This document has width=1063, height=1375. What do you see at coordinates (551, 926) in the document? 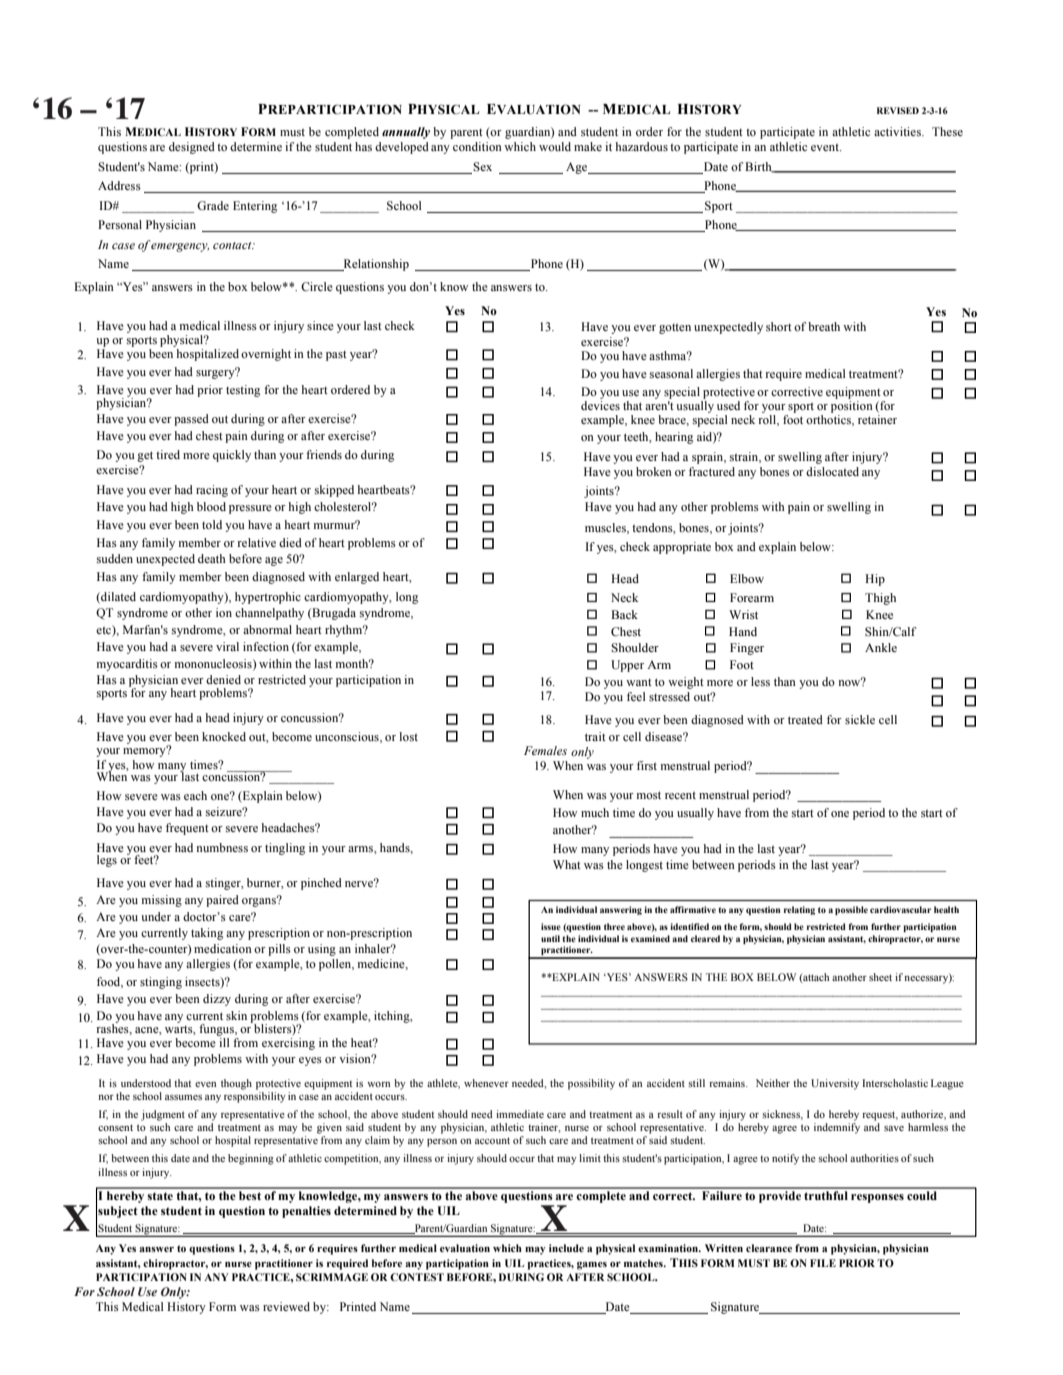
I see `issue` at bounding box center [551, 926].
